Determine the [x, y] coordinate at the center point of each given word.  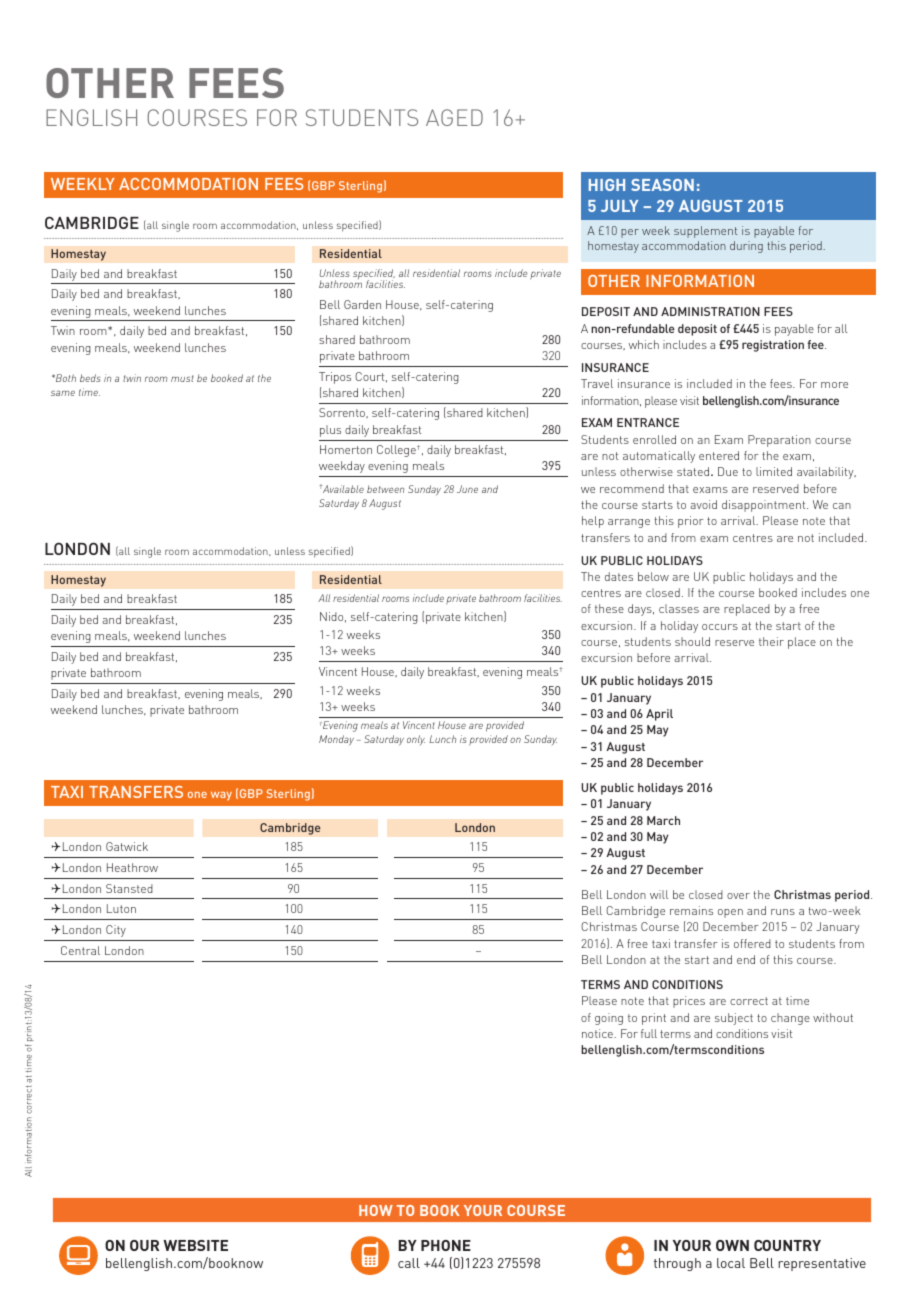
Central [80, 950]
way [221, 796]
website [195, 1245]
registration [773, 346]
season [662, 185]
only [416, 740]
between [386, 489]
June [467, 489]
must [182, 378]
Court [371, 377]
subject [734, 1019]
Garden [362, 304]
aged [454, 117]
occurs [720, 627]
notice [598, 1033]
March [663, 820]
